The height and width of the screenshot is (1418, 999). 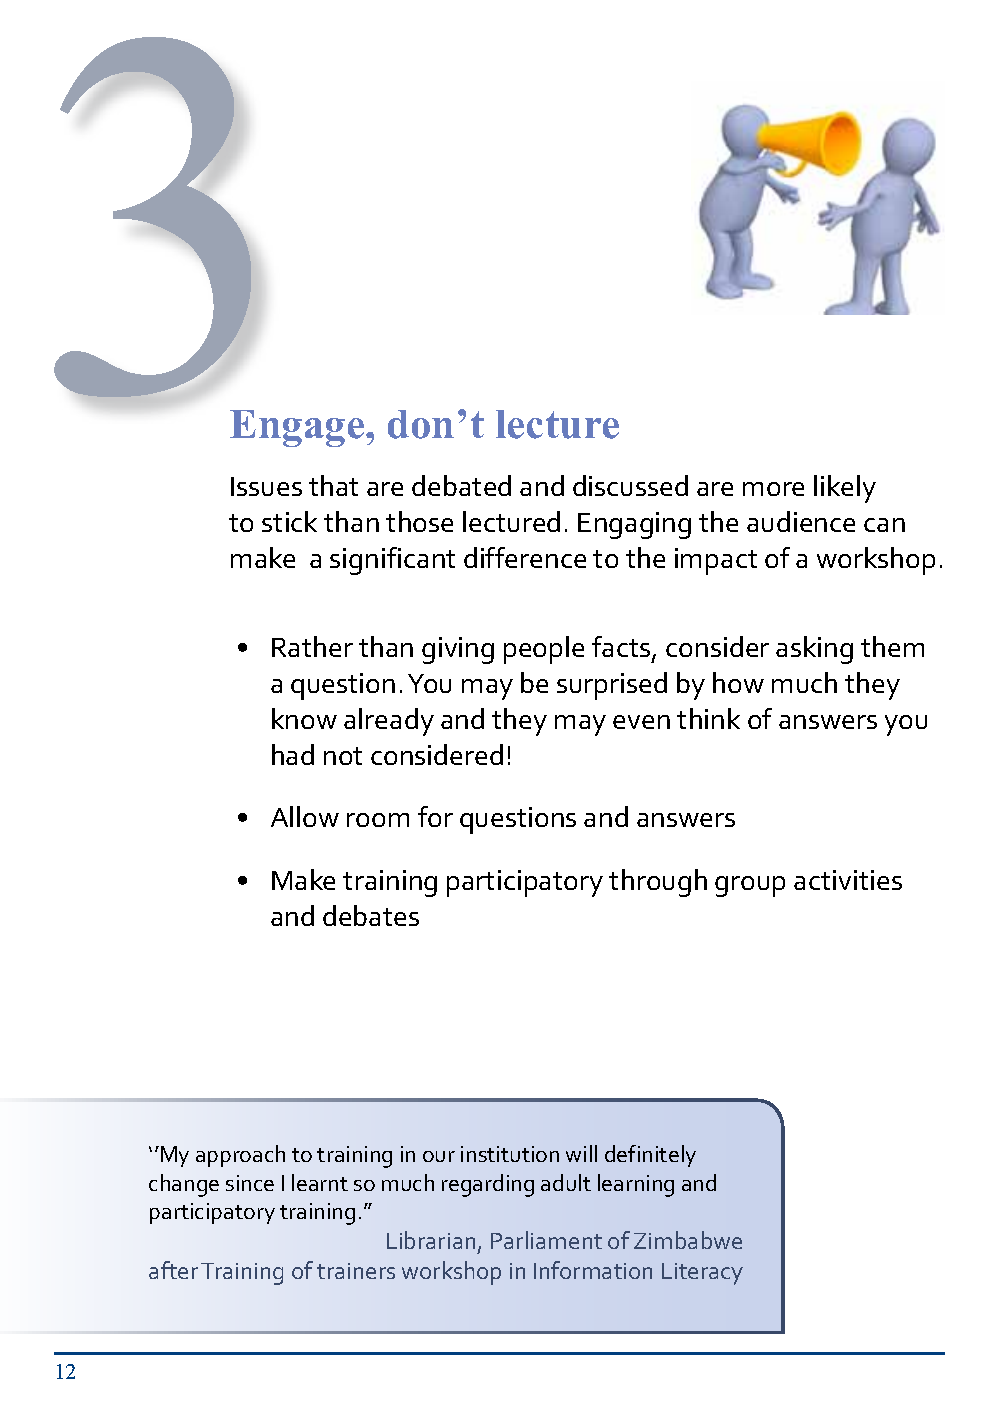 I want to click on more, so click(x=773, y=489).
